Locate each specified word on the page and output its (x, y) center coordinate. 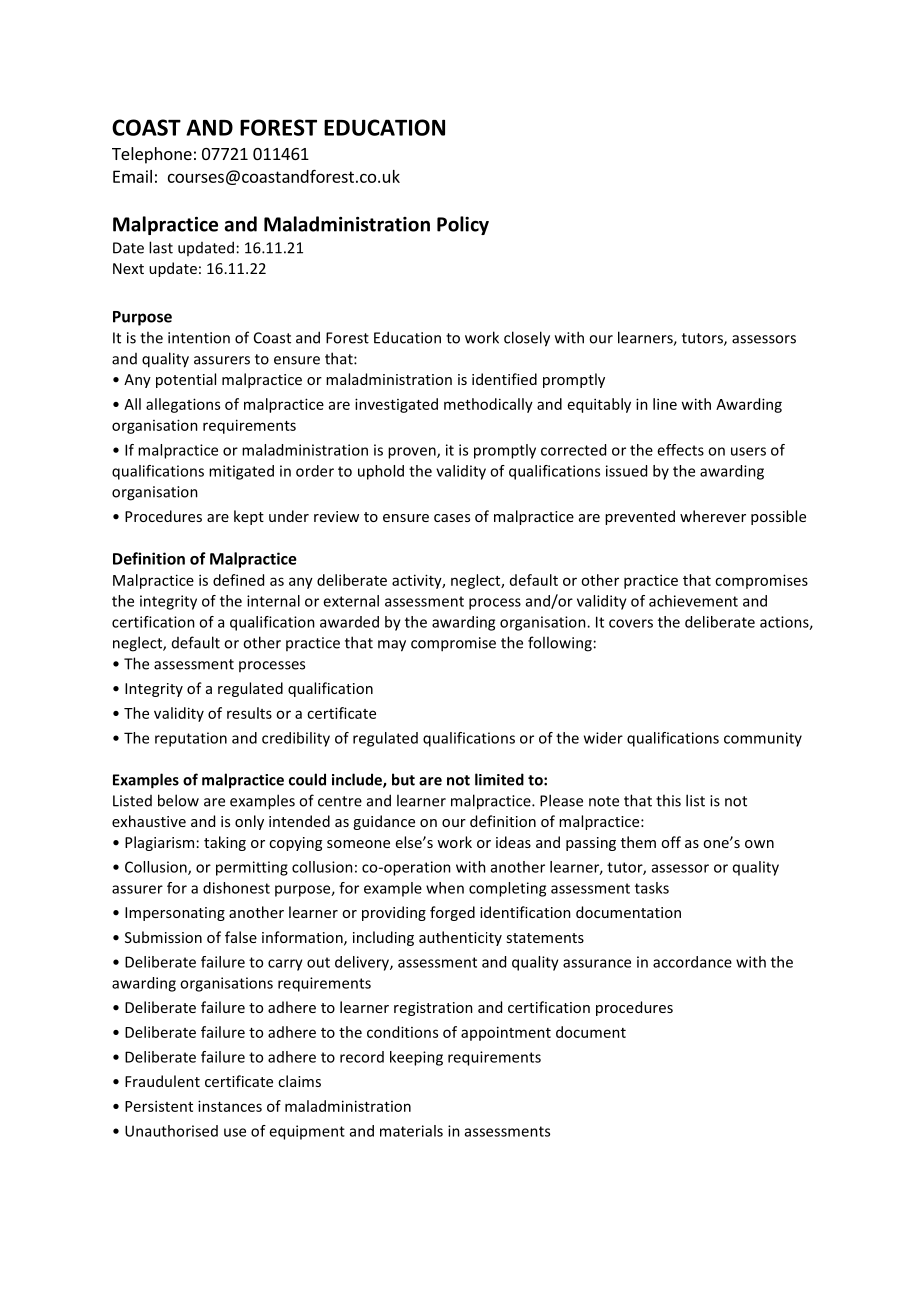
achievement (693, 601)
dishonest (236, 888)
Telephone (152, 155)
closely (527, 339)
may (392, 646)
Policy (463, 225)
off (671, 842)
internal (273, 601)
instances (230, 1106)
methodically (488, 405)
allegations (183, 405)
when (445, 888)
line (665, 404)
